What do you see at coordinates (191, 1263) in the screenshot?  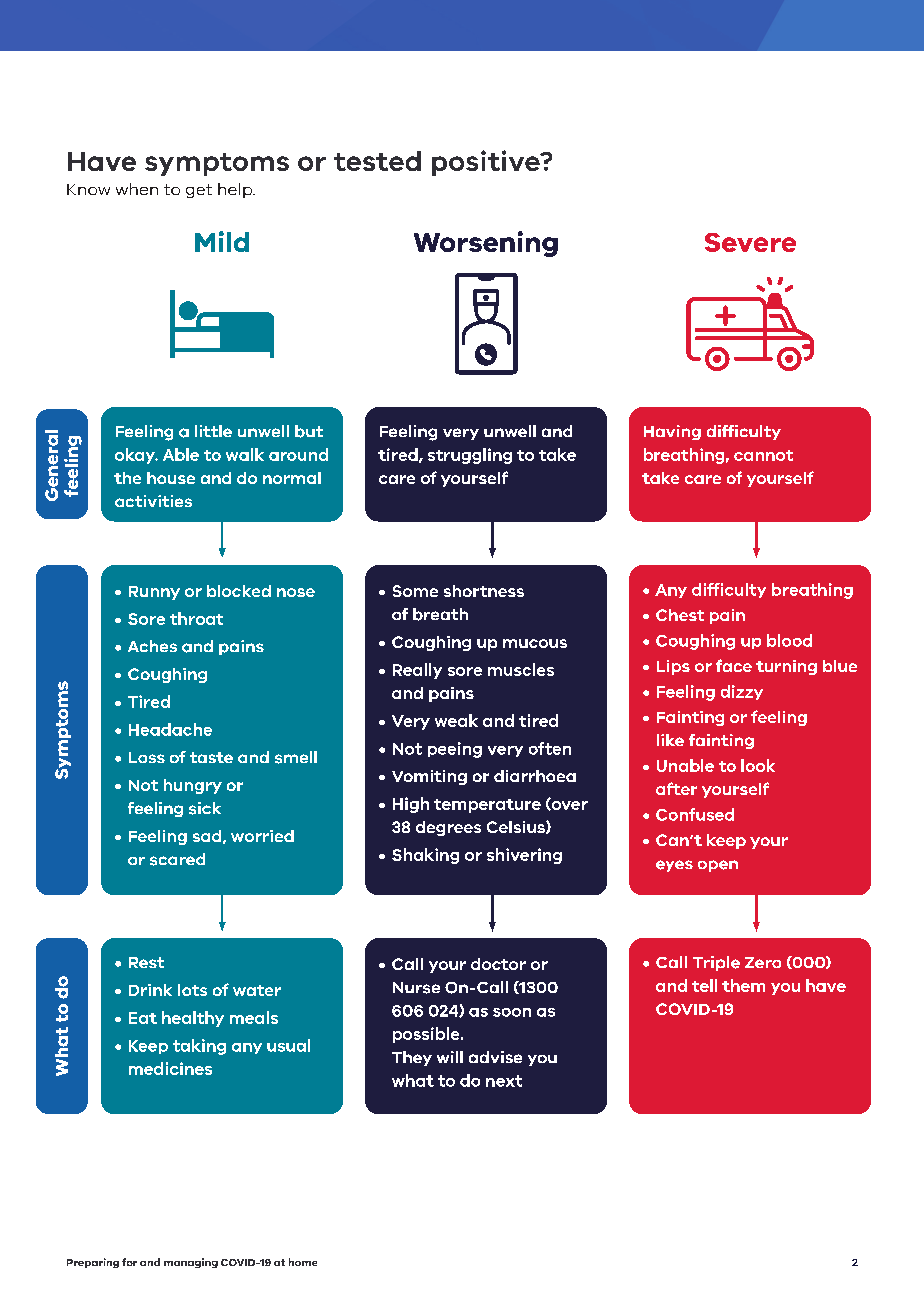 I see `managing` at bounding box center [191, 1263].
